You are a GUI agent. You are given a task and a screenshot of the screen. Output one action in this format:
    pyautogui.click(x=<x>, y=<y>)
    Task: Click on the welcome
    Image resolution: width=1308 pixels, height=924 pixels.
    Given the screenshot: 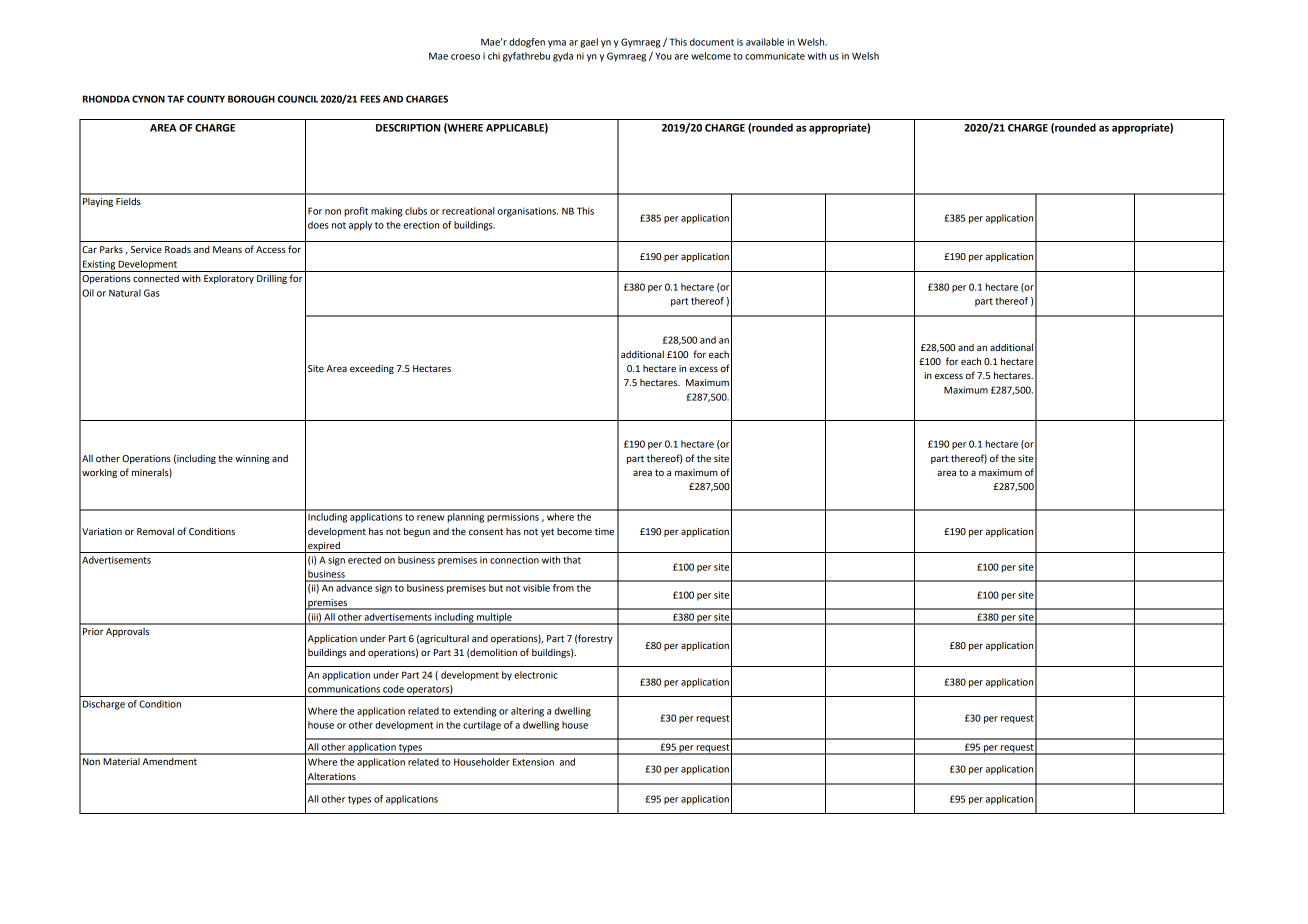 What is the action you would take?
    pyautogui.click(x=711, y=56)
